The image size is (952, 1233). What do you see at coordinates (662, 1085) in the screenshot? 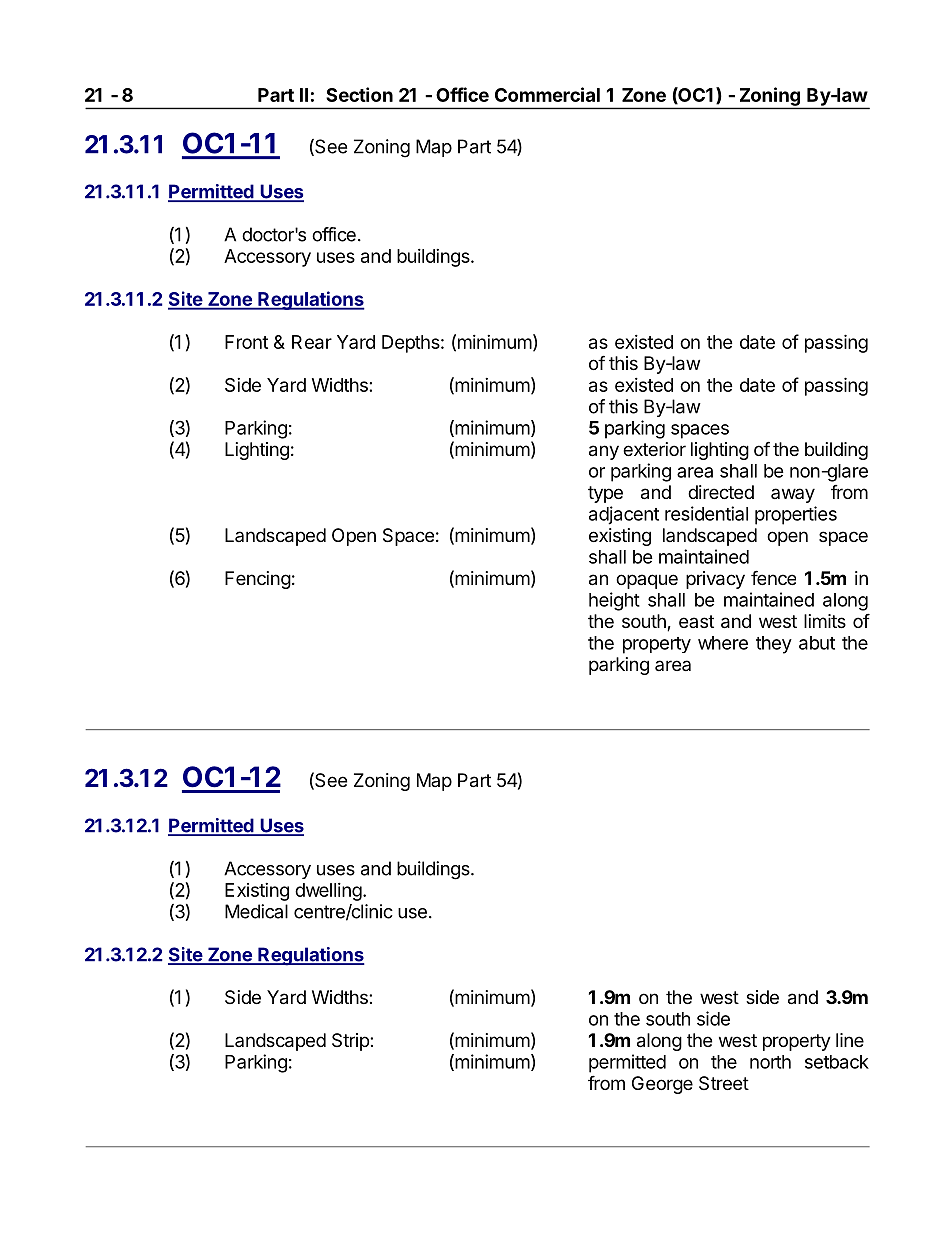
I see `George` at bounding box center [662, 1085].
